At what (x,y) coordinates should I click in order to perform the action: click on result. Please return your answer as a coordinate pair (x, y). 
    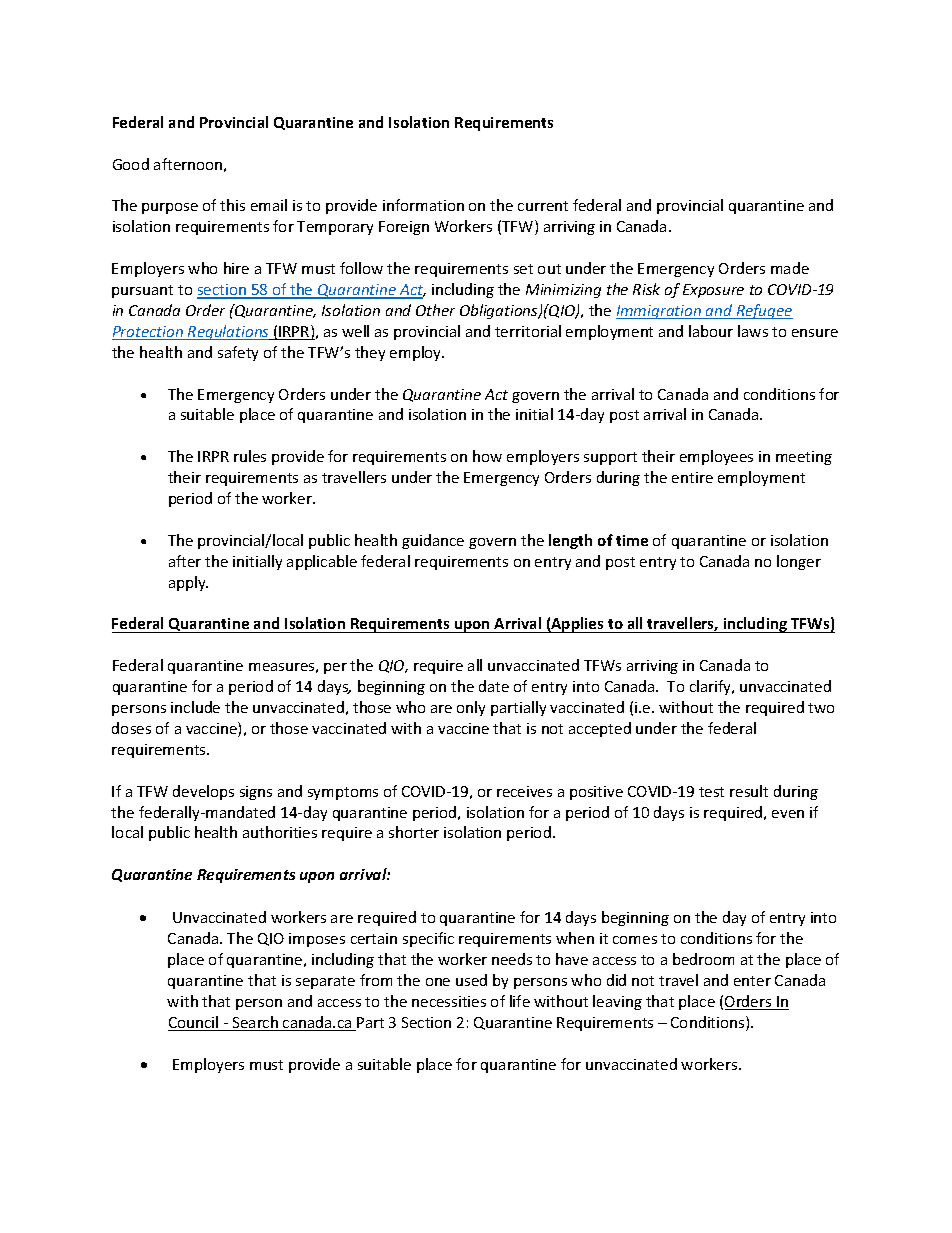
    Looking at the image, I should click on (749, 791).
